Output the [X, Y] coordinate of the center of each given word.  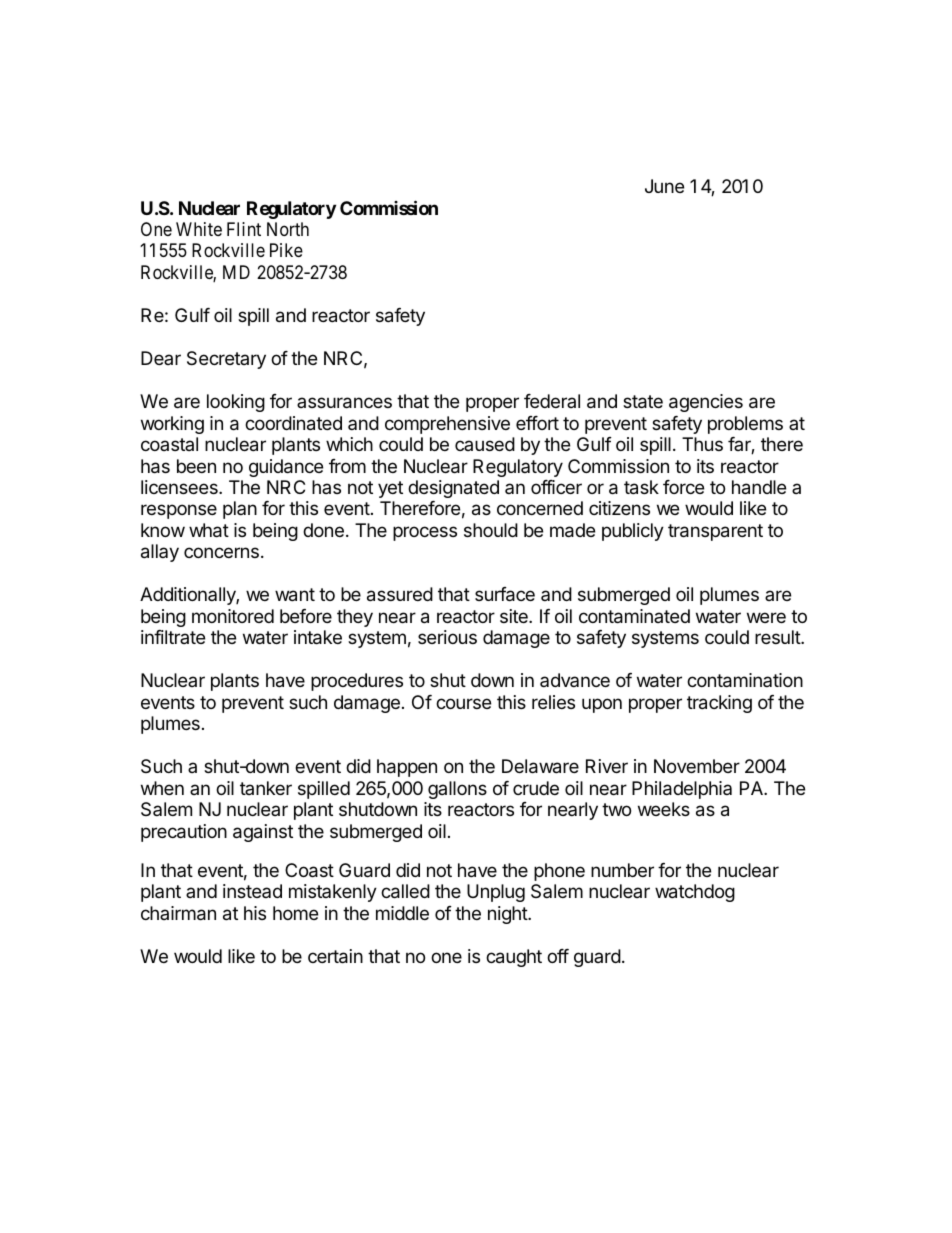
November [697, 766]
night [508, 915]
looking [236, 403]
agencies [706, 403]
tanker [266, 788]
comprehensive [447, 425]
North [288, 229]
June [664, 186]
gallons [457, 790]
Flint [244, 229]
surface [505, 594]
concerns [221, 552]
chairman [178, 913]
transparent [715, 532]
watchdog [695, 893]
